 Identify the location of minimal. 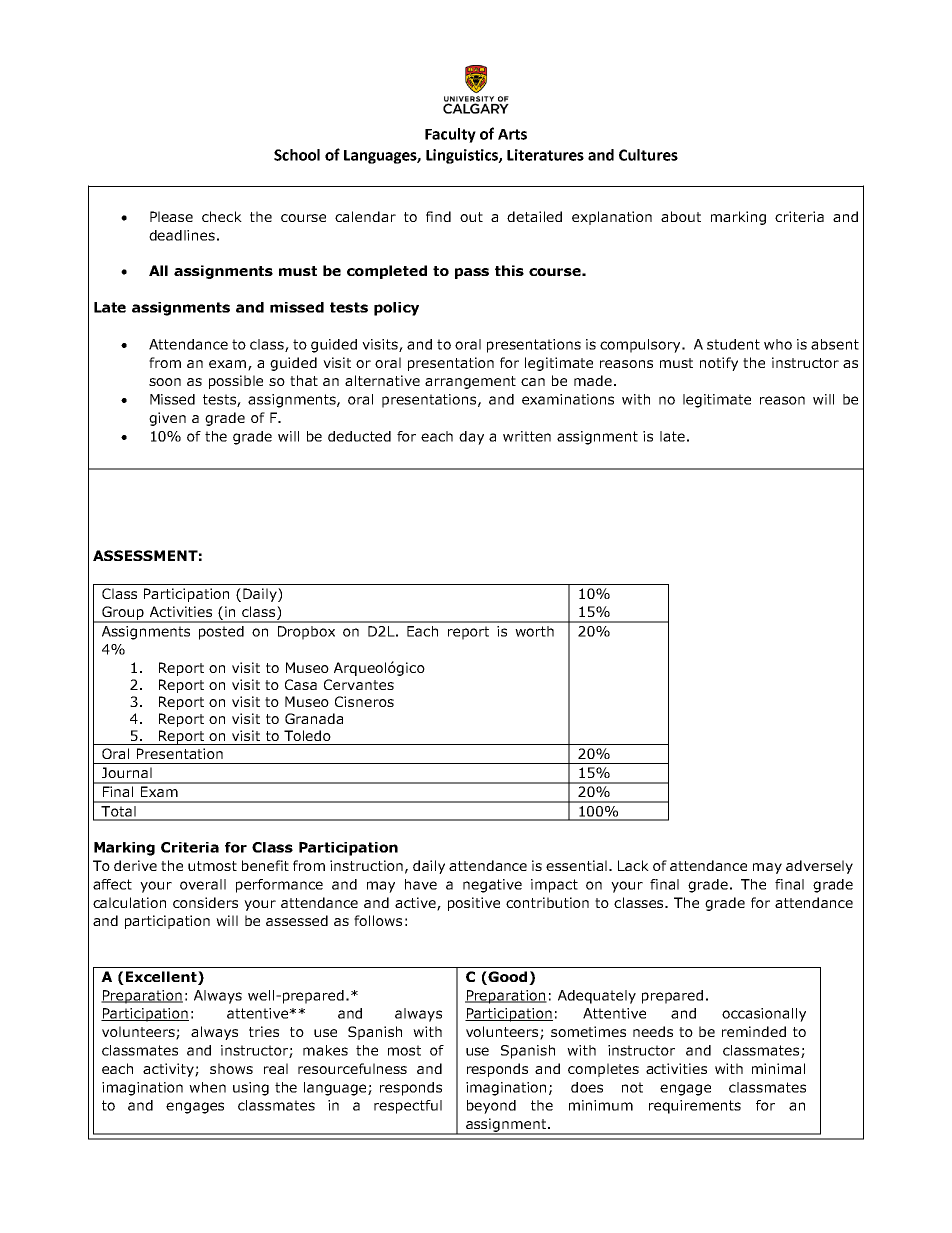
(778, 1068).
